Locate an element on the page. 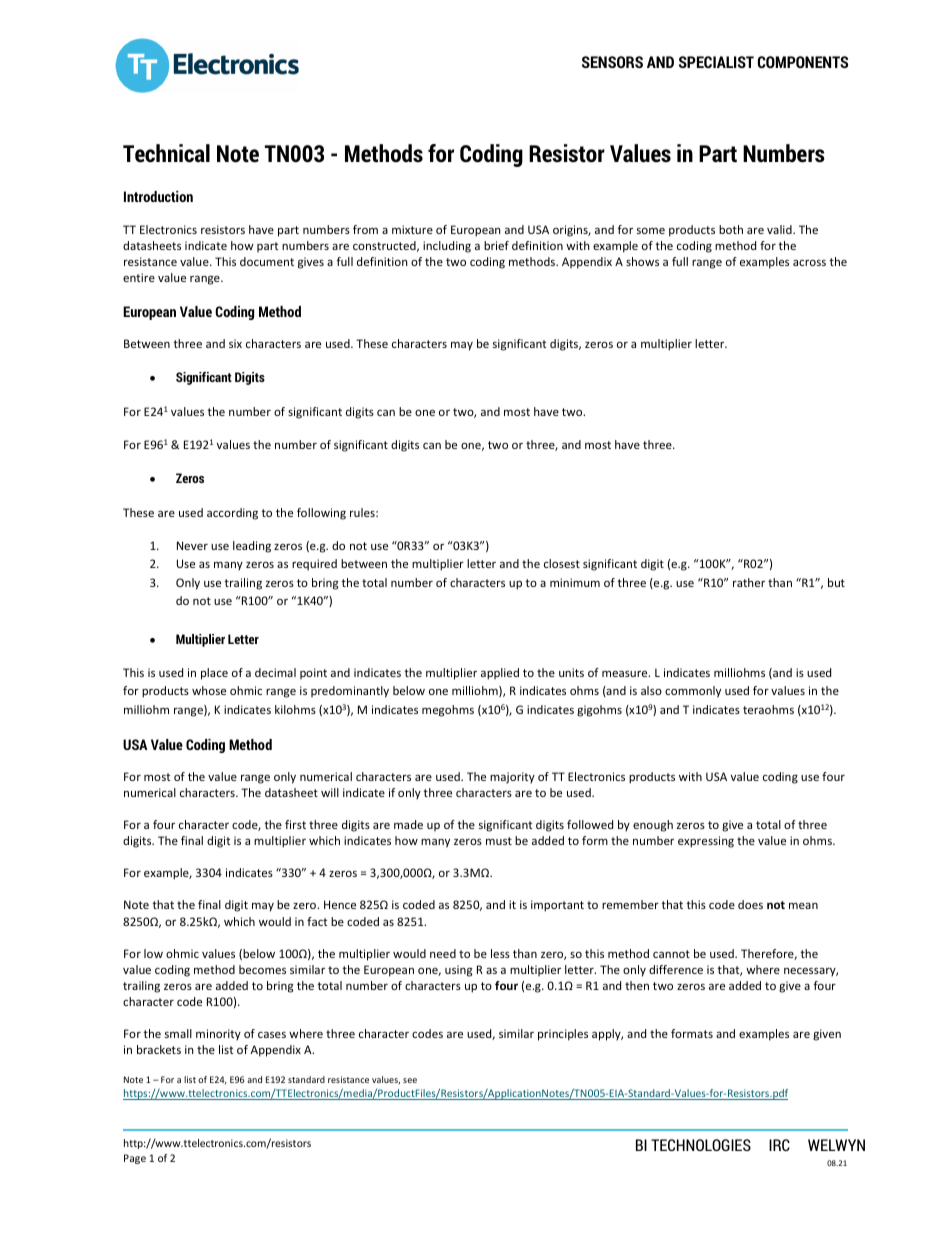 The width and height of the image is (952, 1233). Technical is located at coordinates (166, 153).
